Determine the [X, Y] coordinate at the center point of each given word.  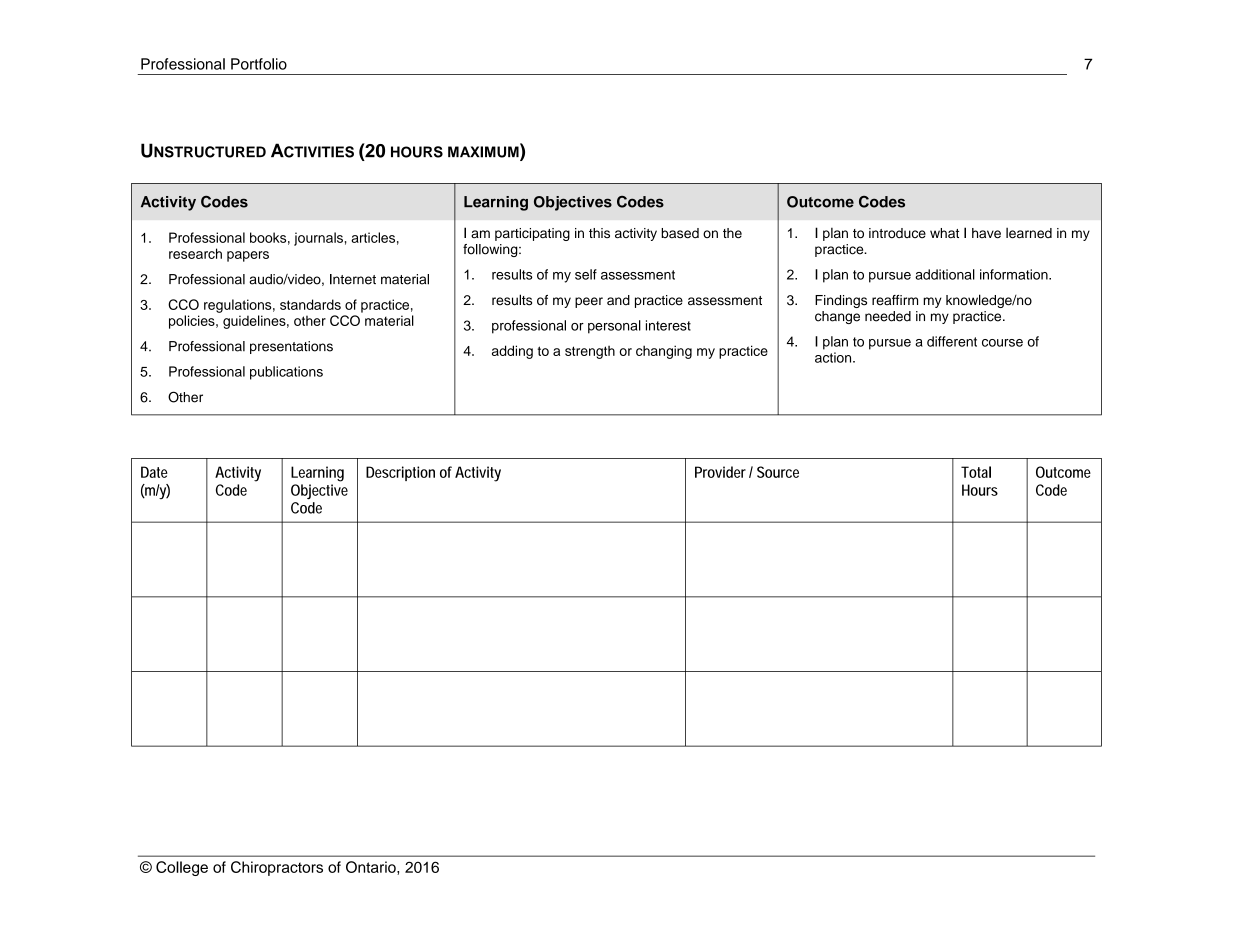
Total [976, 472]
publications [286, 373]
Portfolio [259, 64]
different [952, 341]
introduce [897, 233]
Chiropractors [277, 868]
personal [614, 327]
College [182, 868]
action [834, 357]
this [599, 233]
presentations [291, 347]
